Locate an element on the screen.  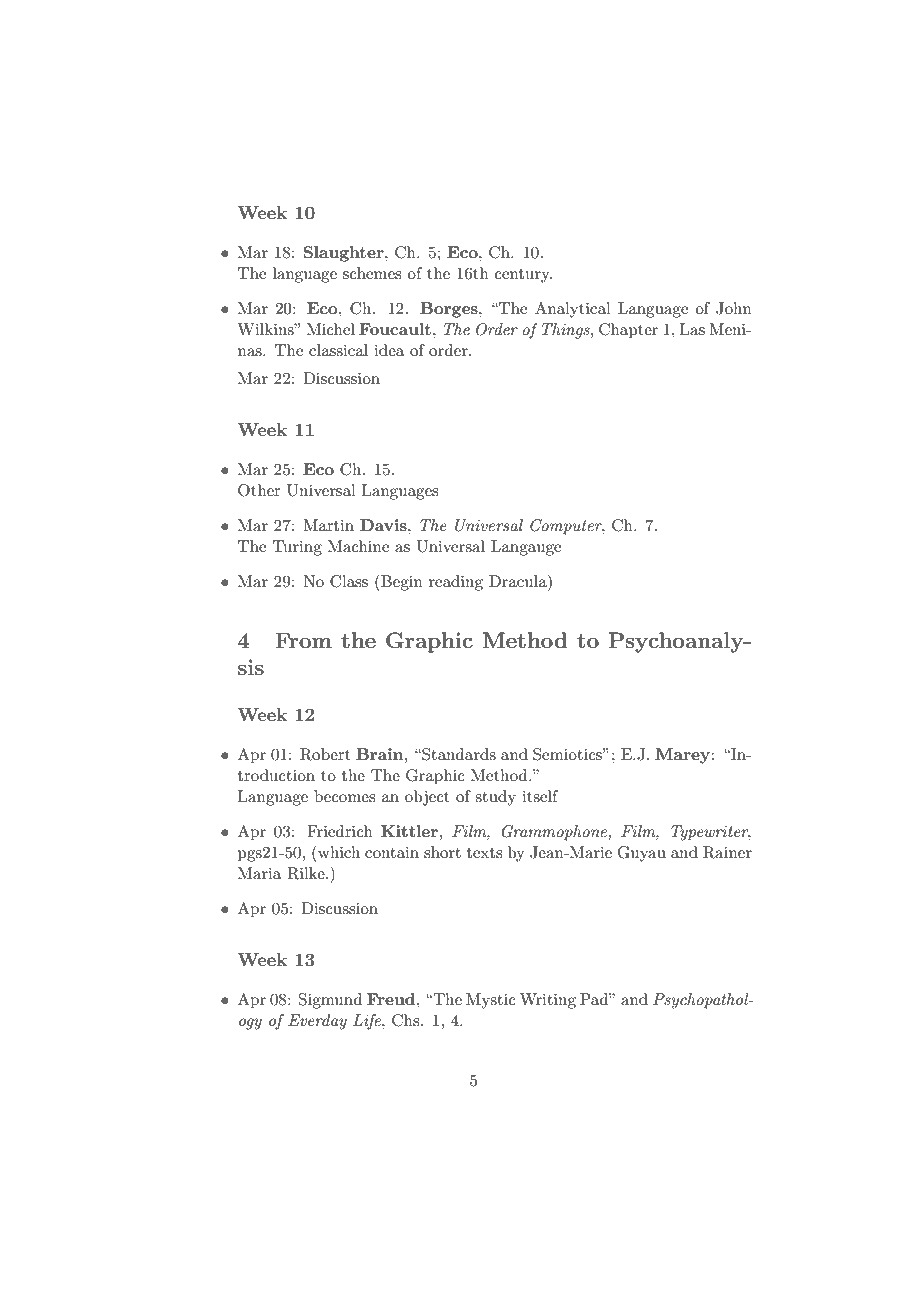
From is located at coordinates (303, 640).
